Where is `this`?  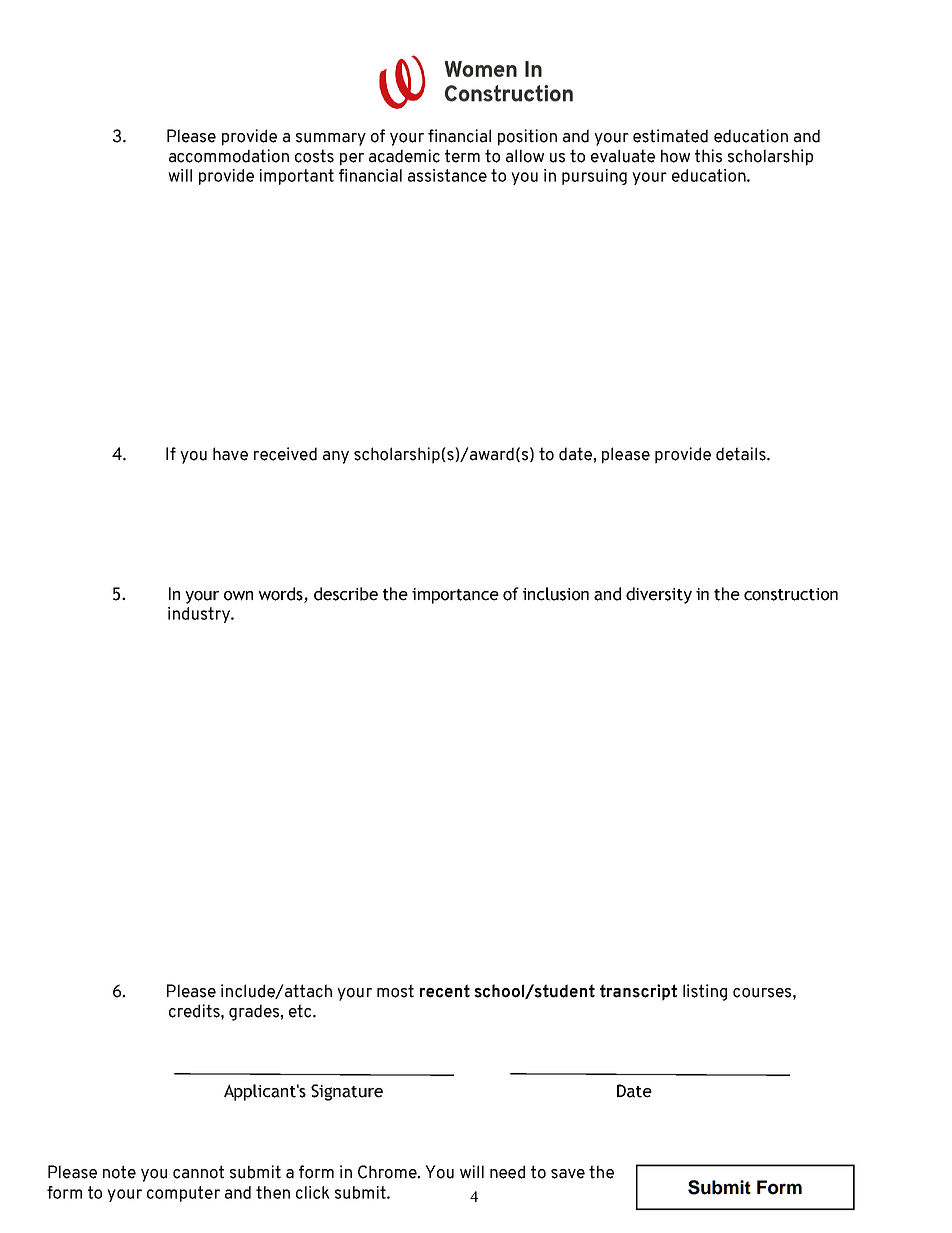 this is located at coordinates (708, 156).
